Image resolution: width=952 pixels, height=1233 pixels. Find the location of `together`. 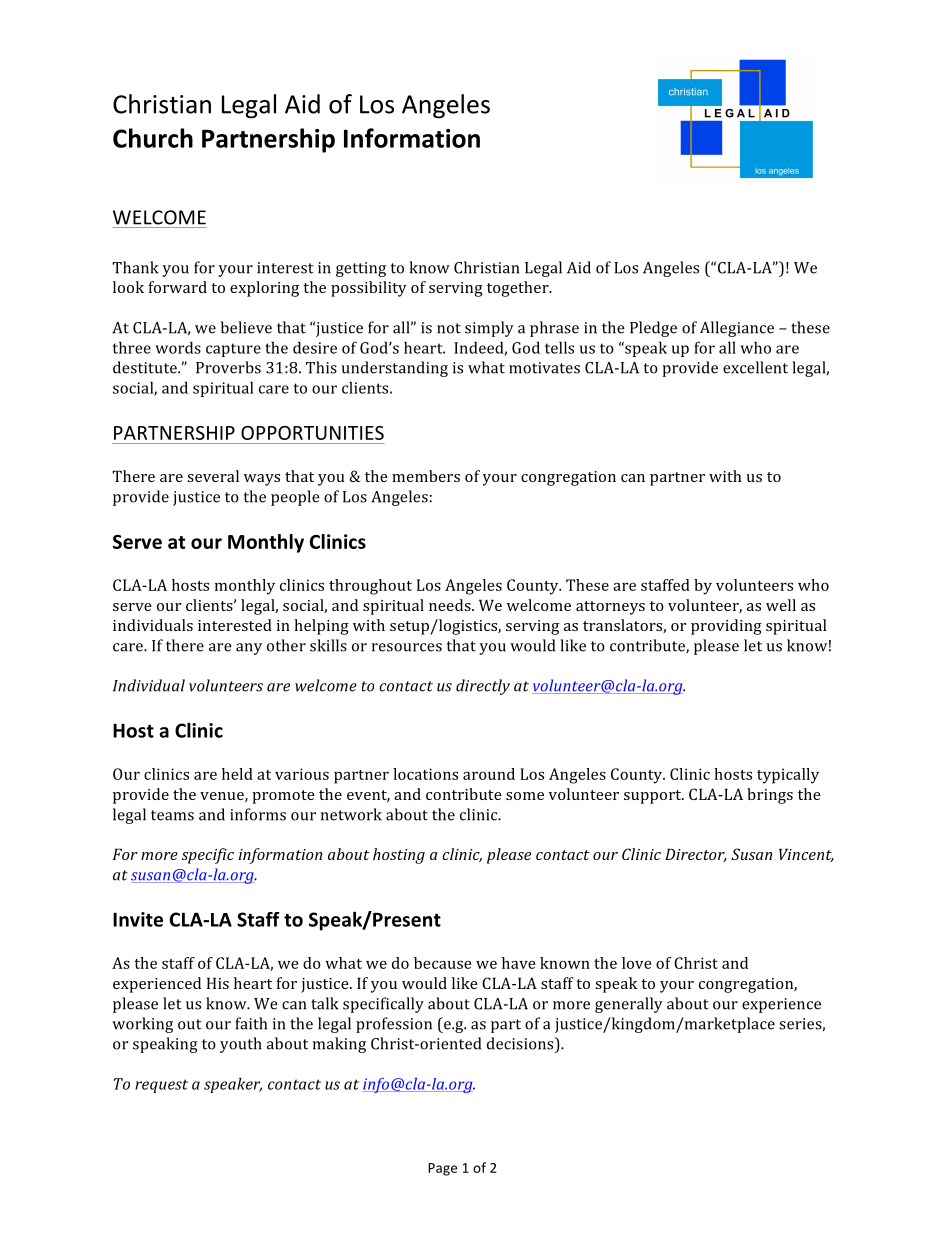

together is located at coordinates (519, 289).
